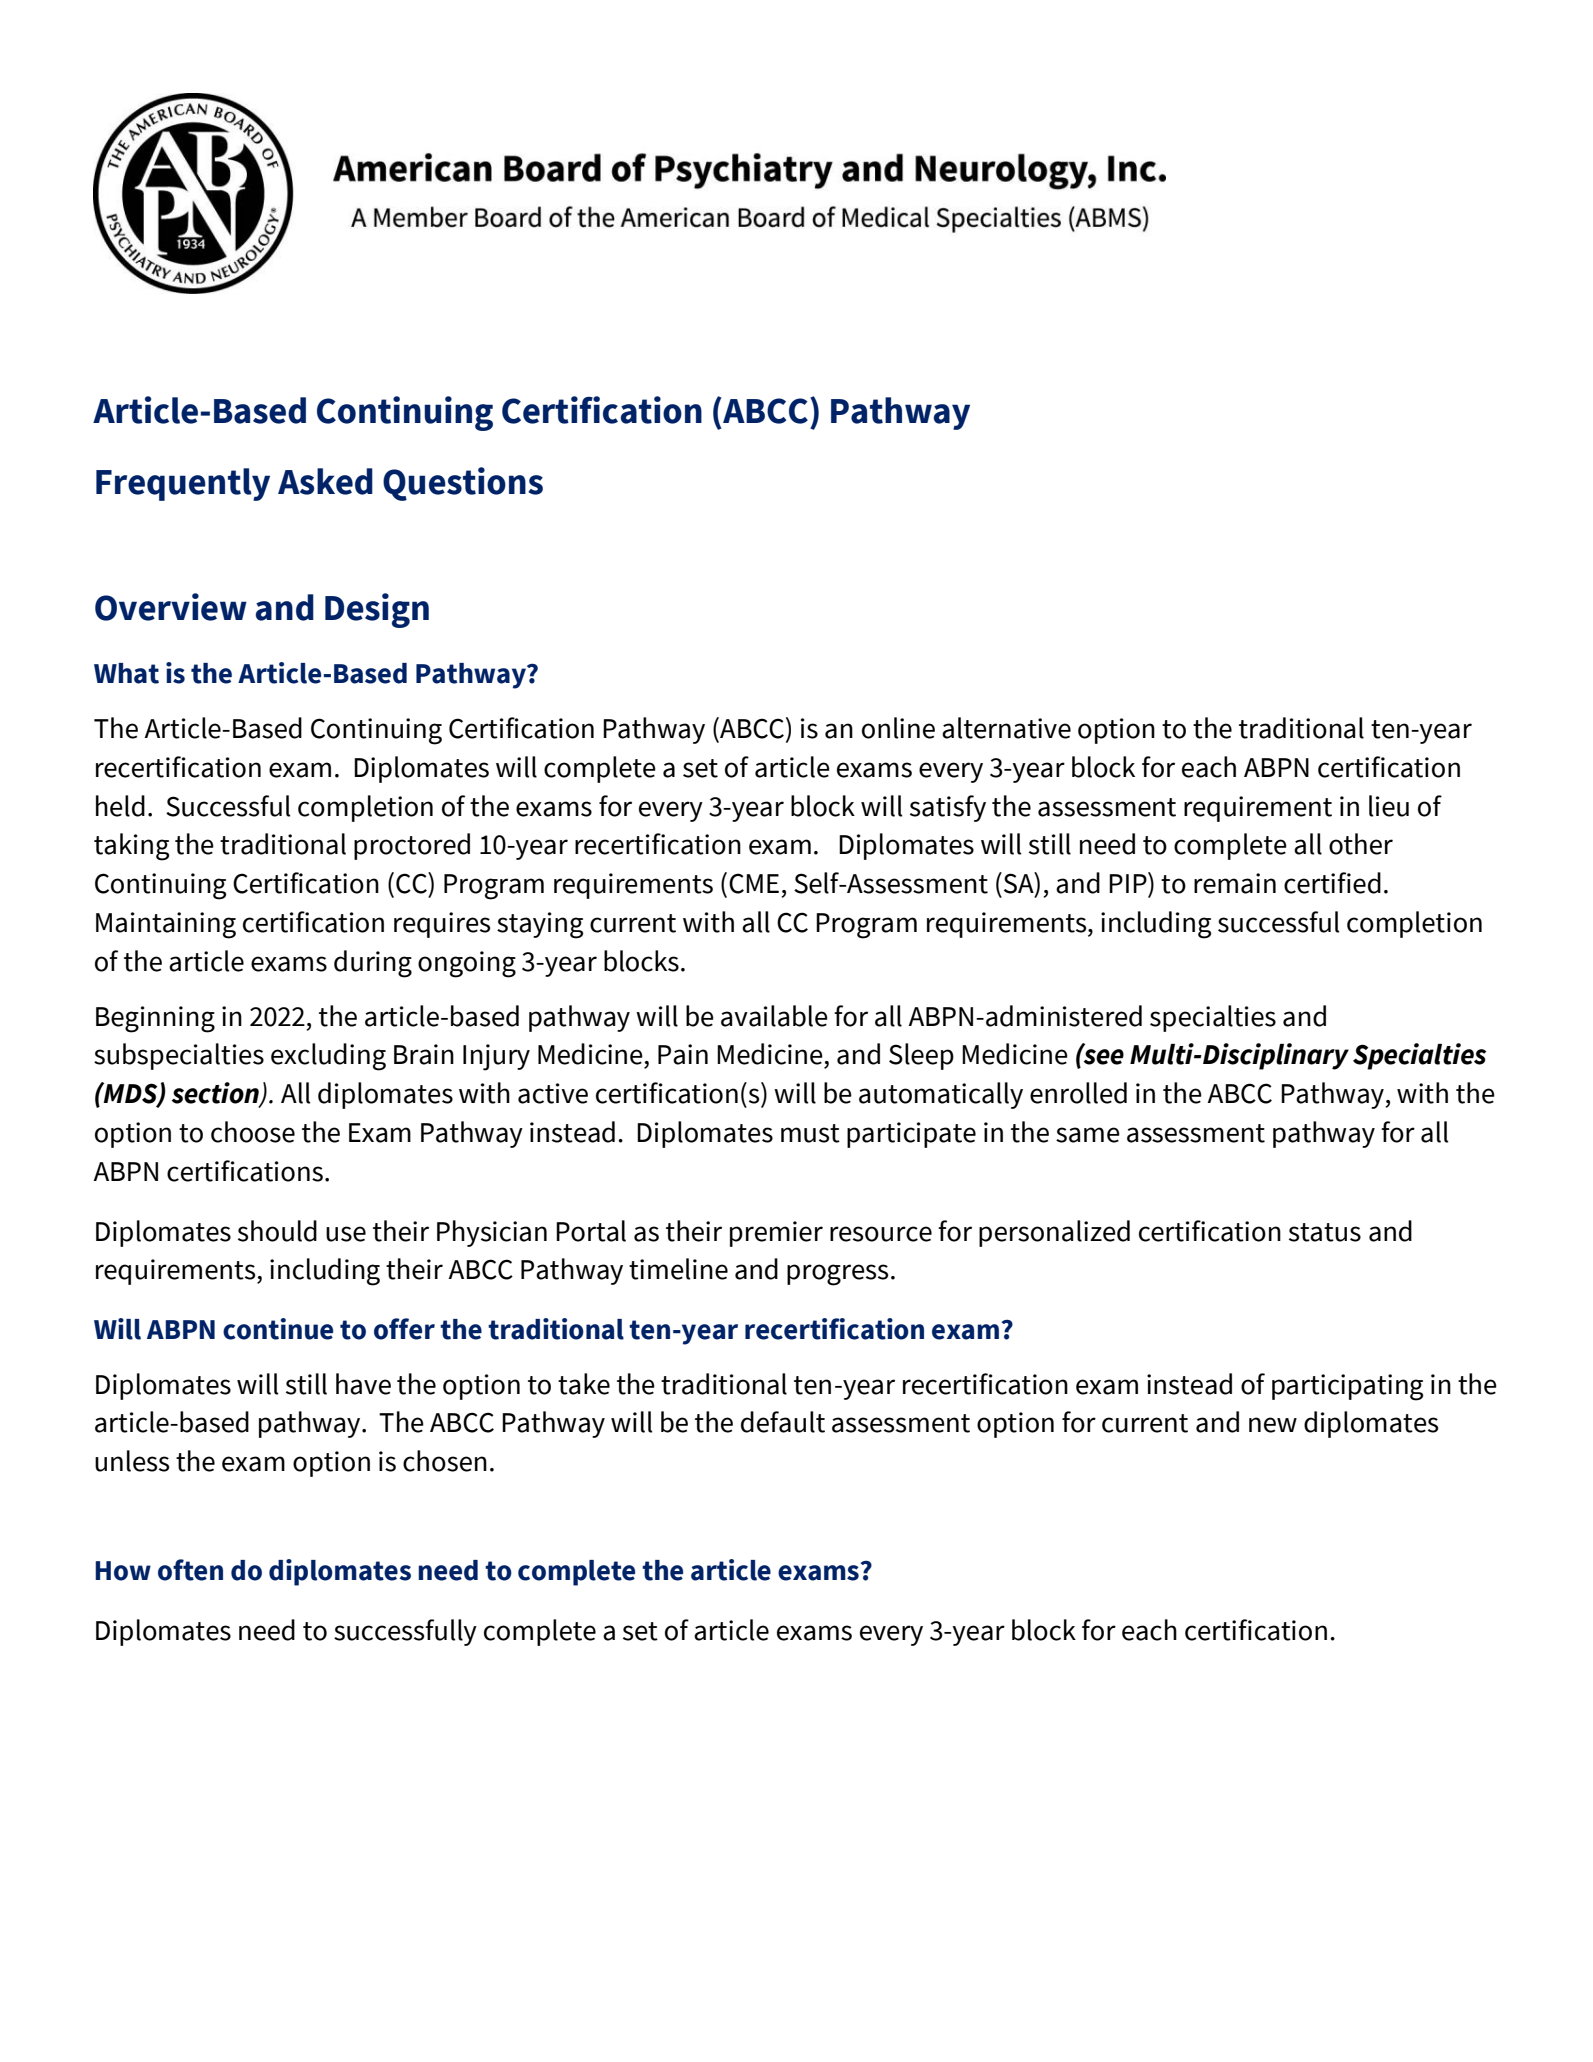  What do you see at coordinates (1103, 1056) in the screenshot?
I see `see` at bounding box center [1103, 1056].
